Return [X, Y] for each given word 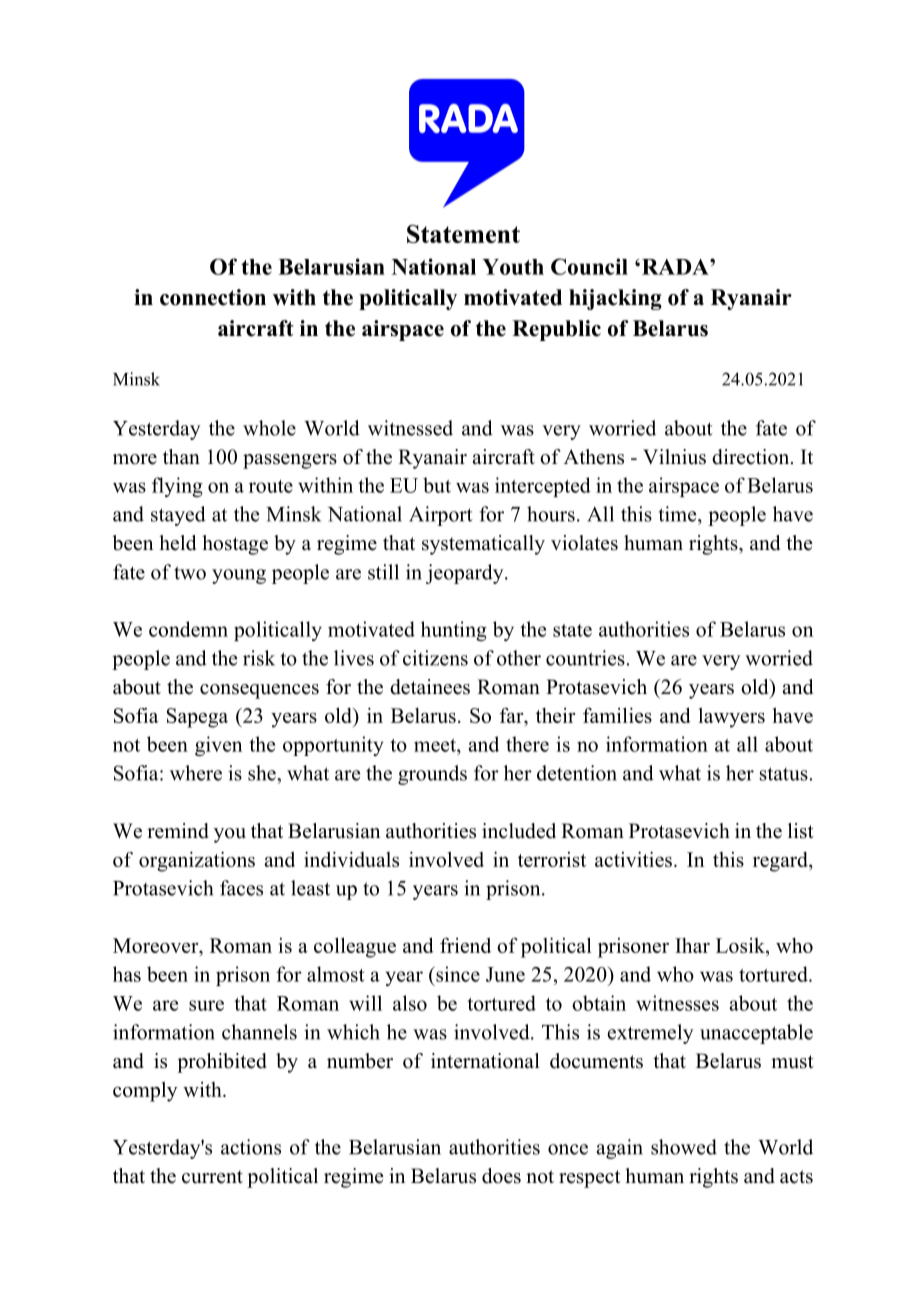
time [679, 514]
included [519, 831]
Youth [513, 267]
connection [213, 297]
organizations [197, 861]
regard [781, 862]
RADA [675, 267]
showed [684, 1147]
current [212, 1177]
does [501, 1176]
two [190, 573]
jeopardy [466, 574]
